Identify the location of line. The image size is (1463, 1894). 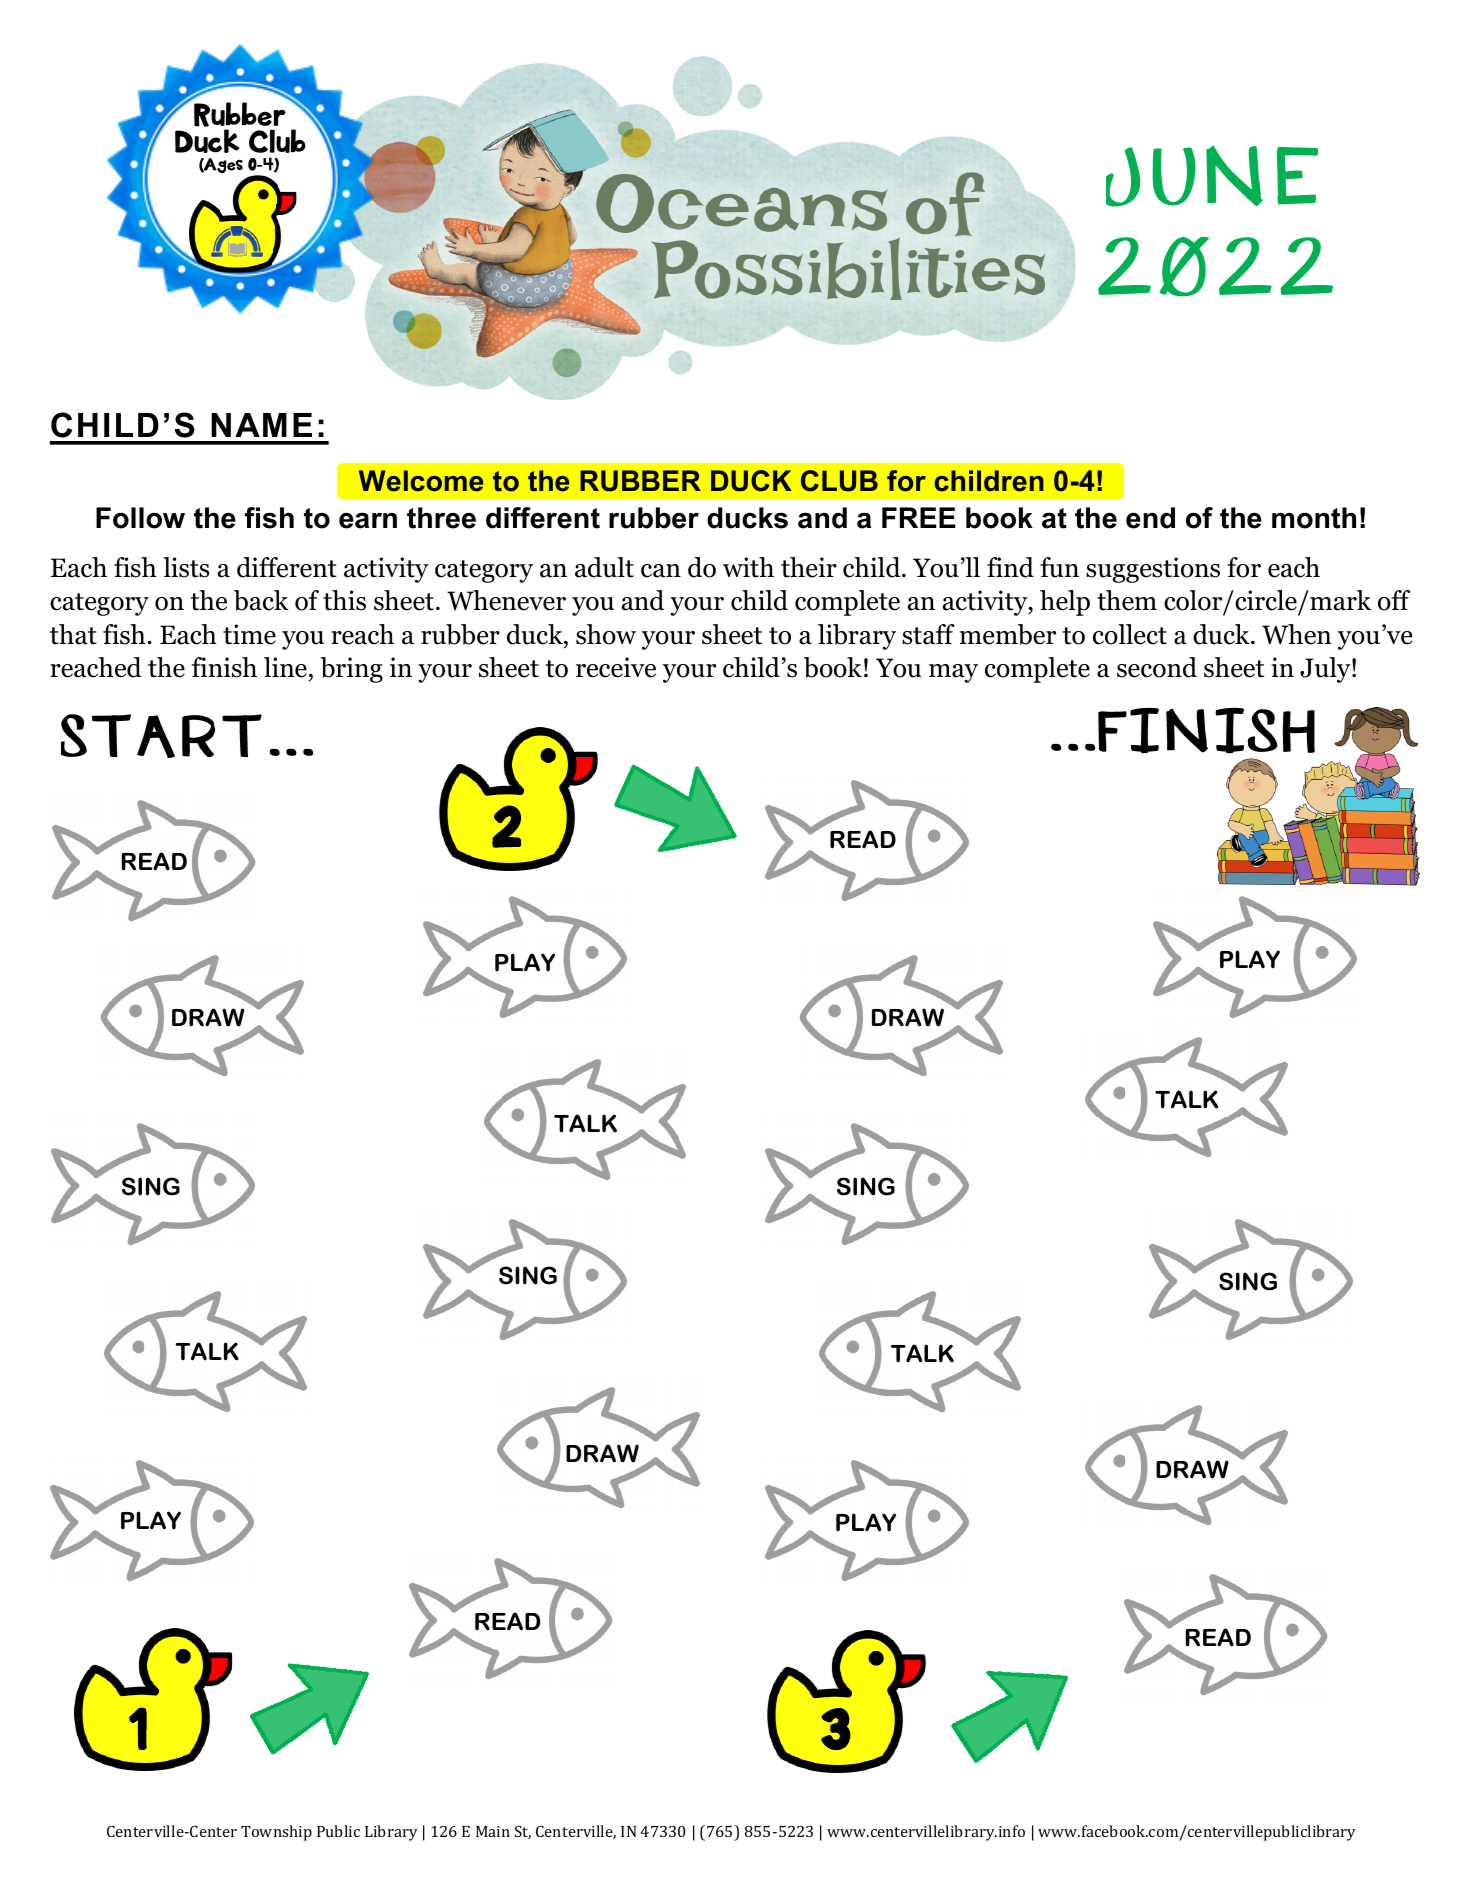
(285, 667).
